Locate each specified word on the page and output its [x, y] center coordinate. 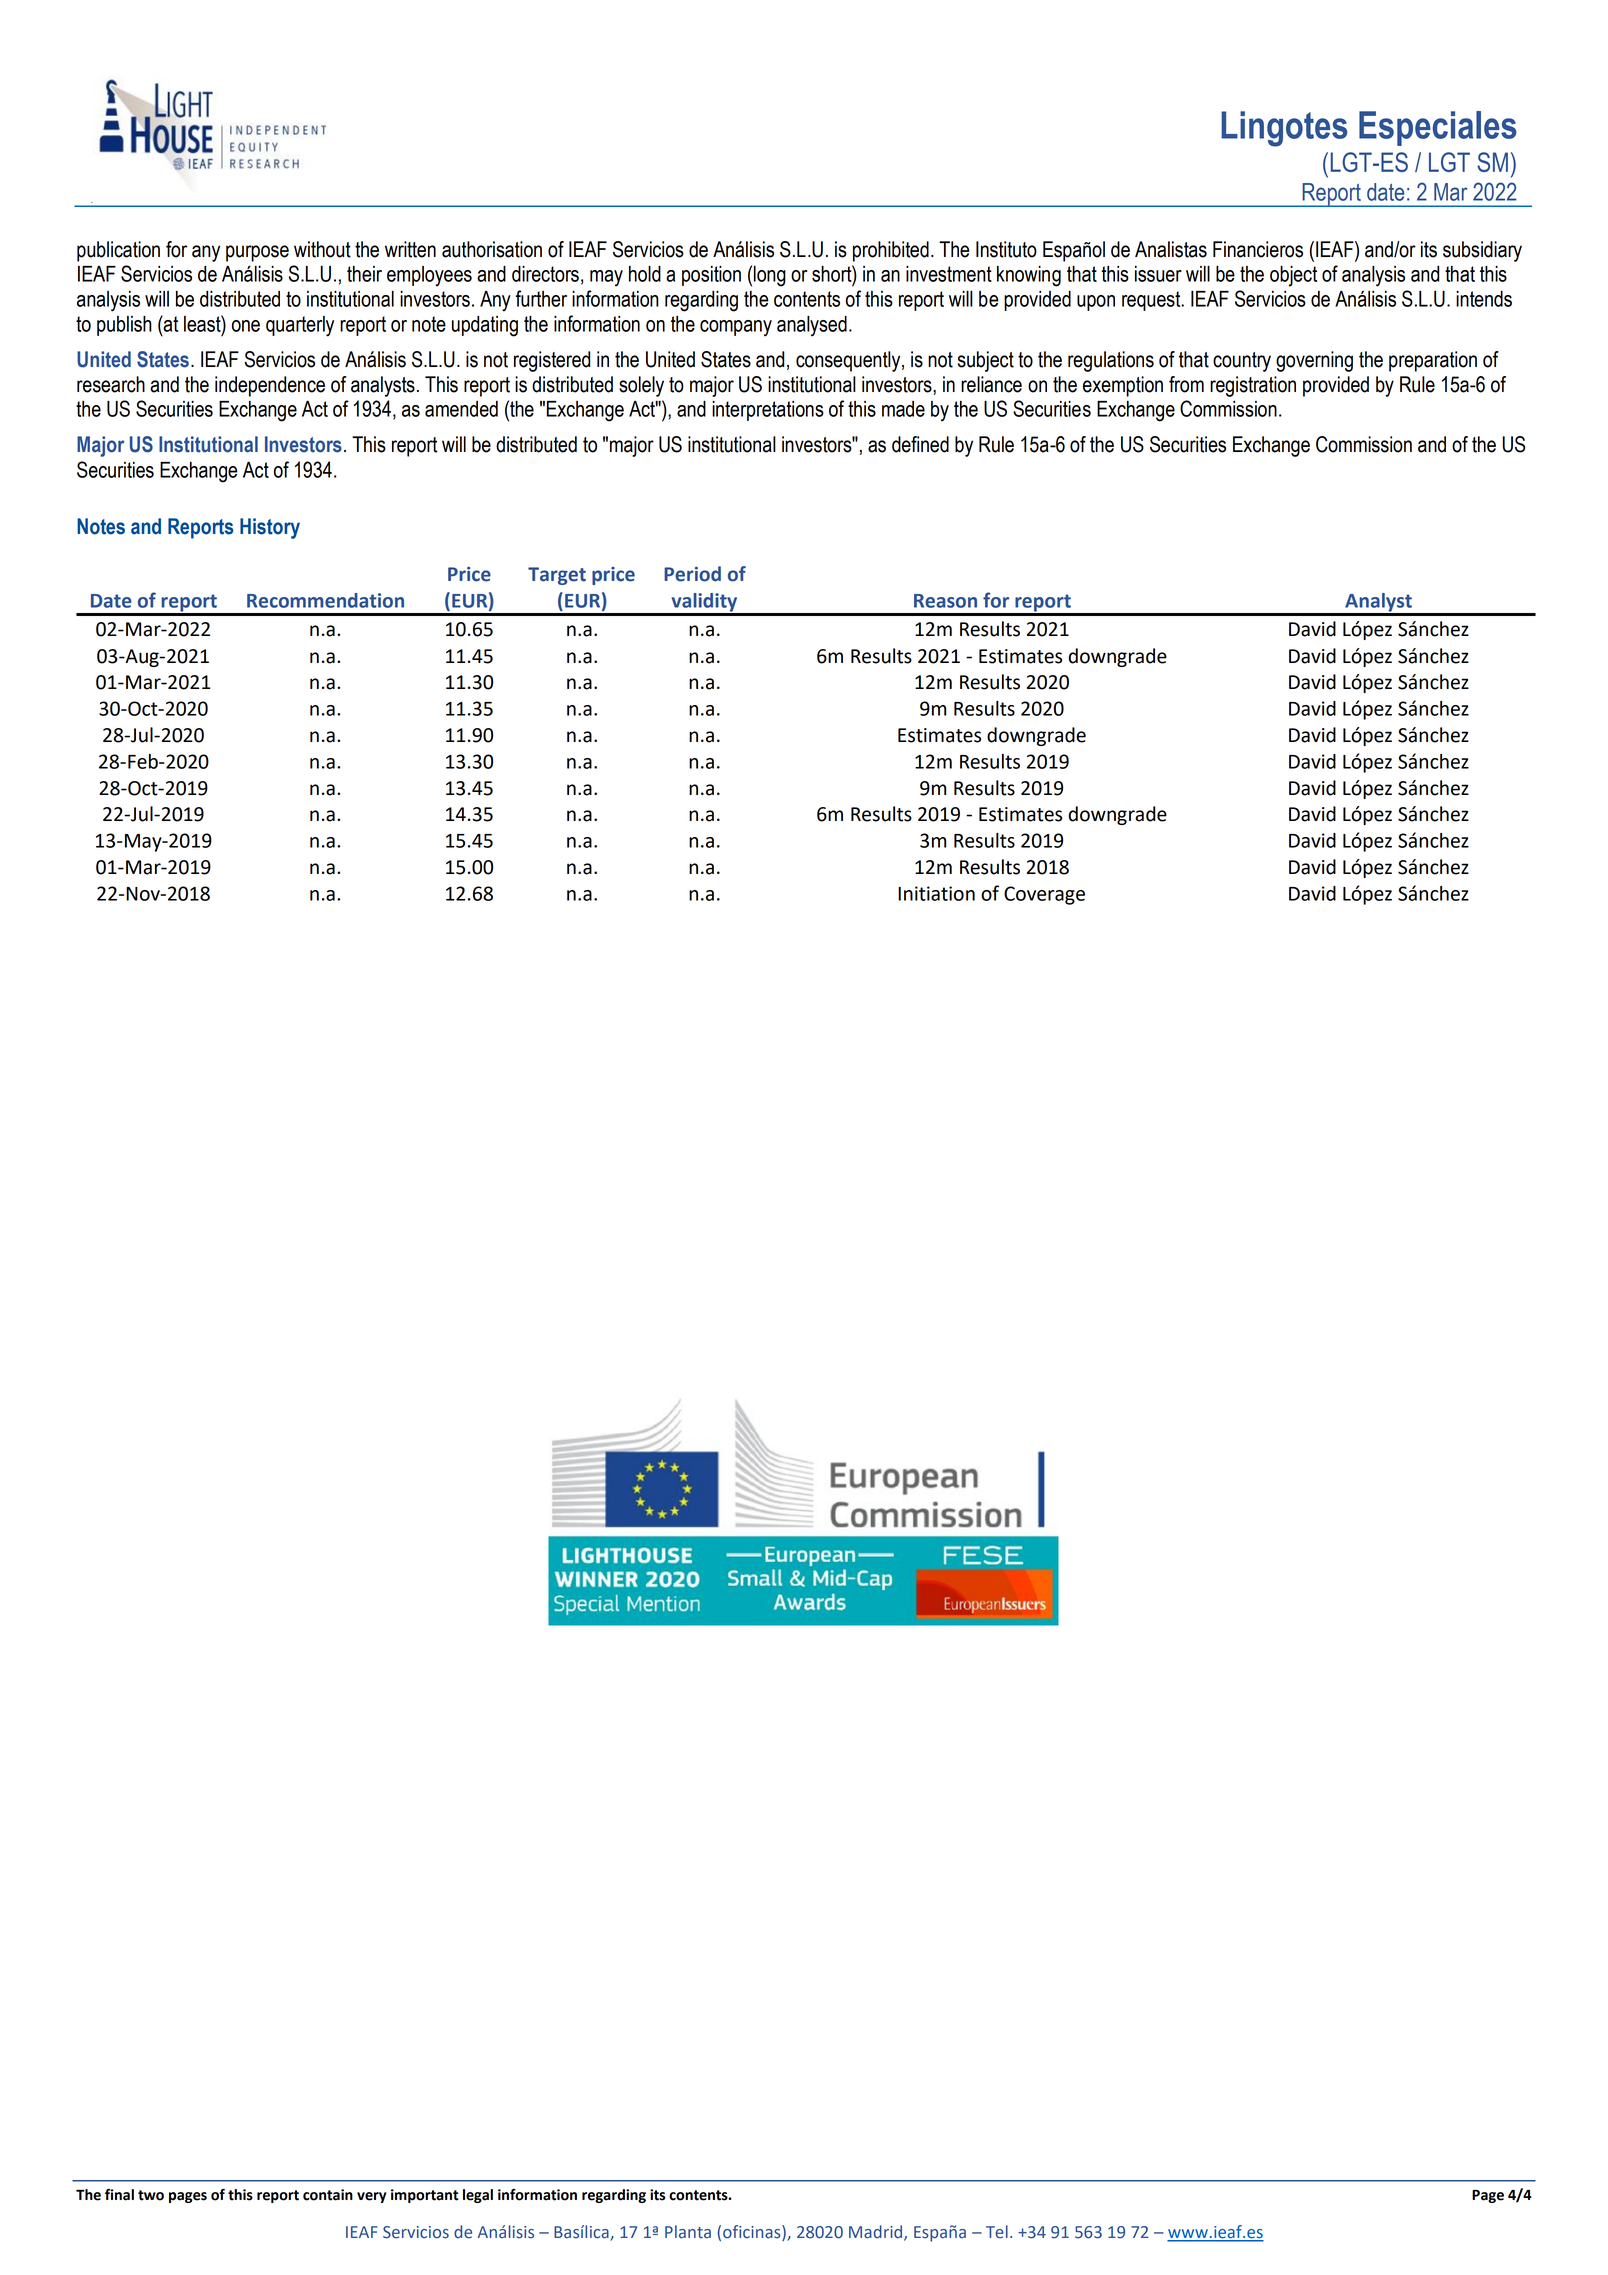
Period [692, 574]
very [372, 2197]
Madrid [877, 2233]
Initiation [936, 893]
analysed [812, 326]
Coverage [1044, 895]
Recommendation [325, 600]
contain [328, 2195]
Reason [945, 601]
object [1293, 276]
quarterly [300, 326]
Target [557, 576]
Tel [997, 2232]
